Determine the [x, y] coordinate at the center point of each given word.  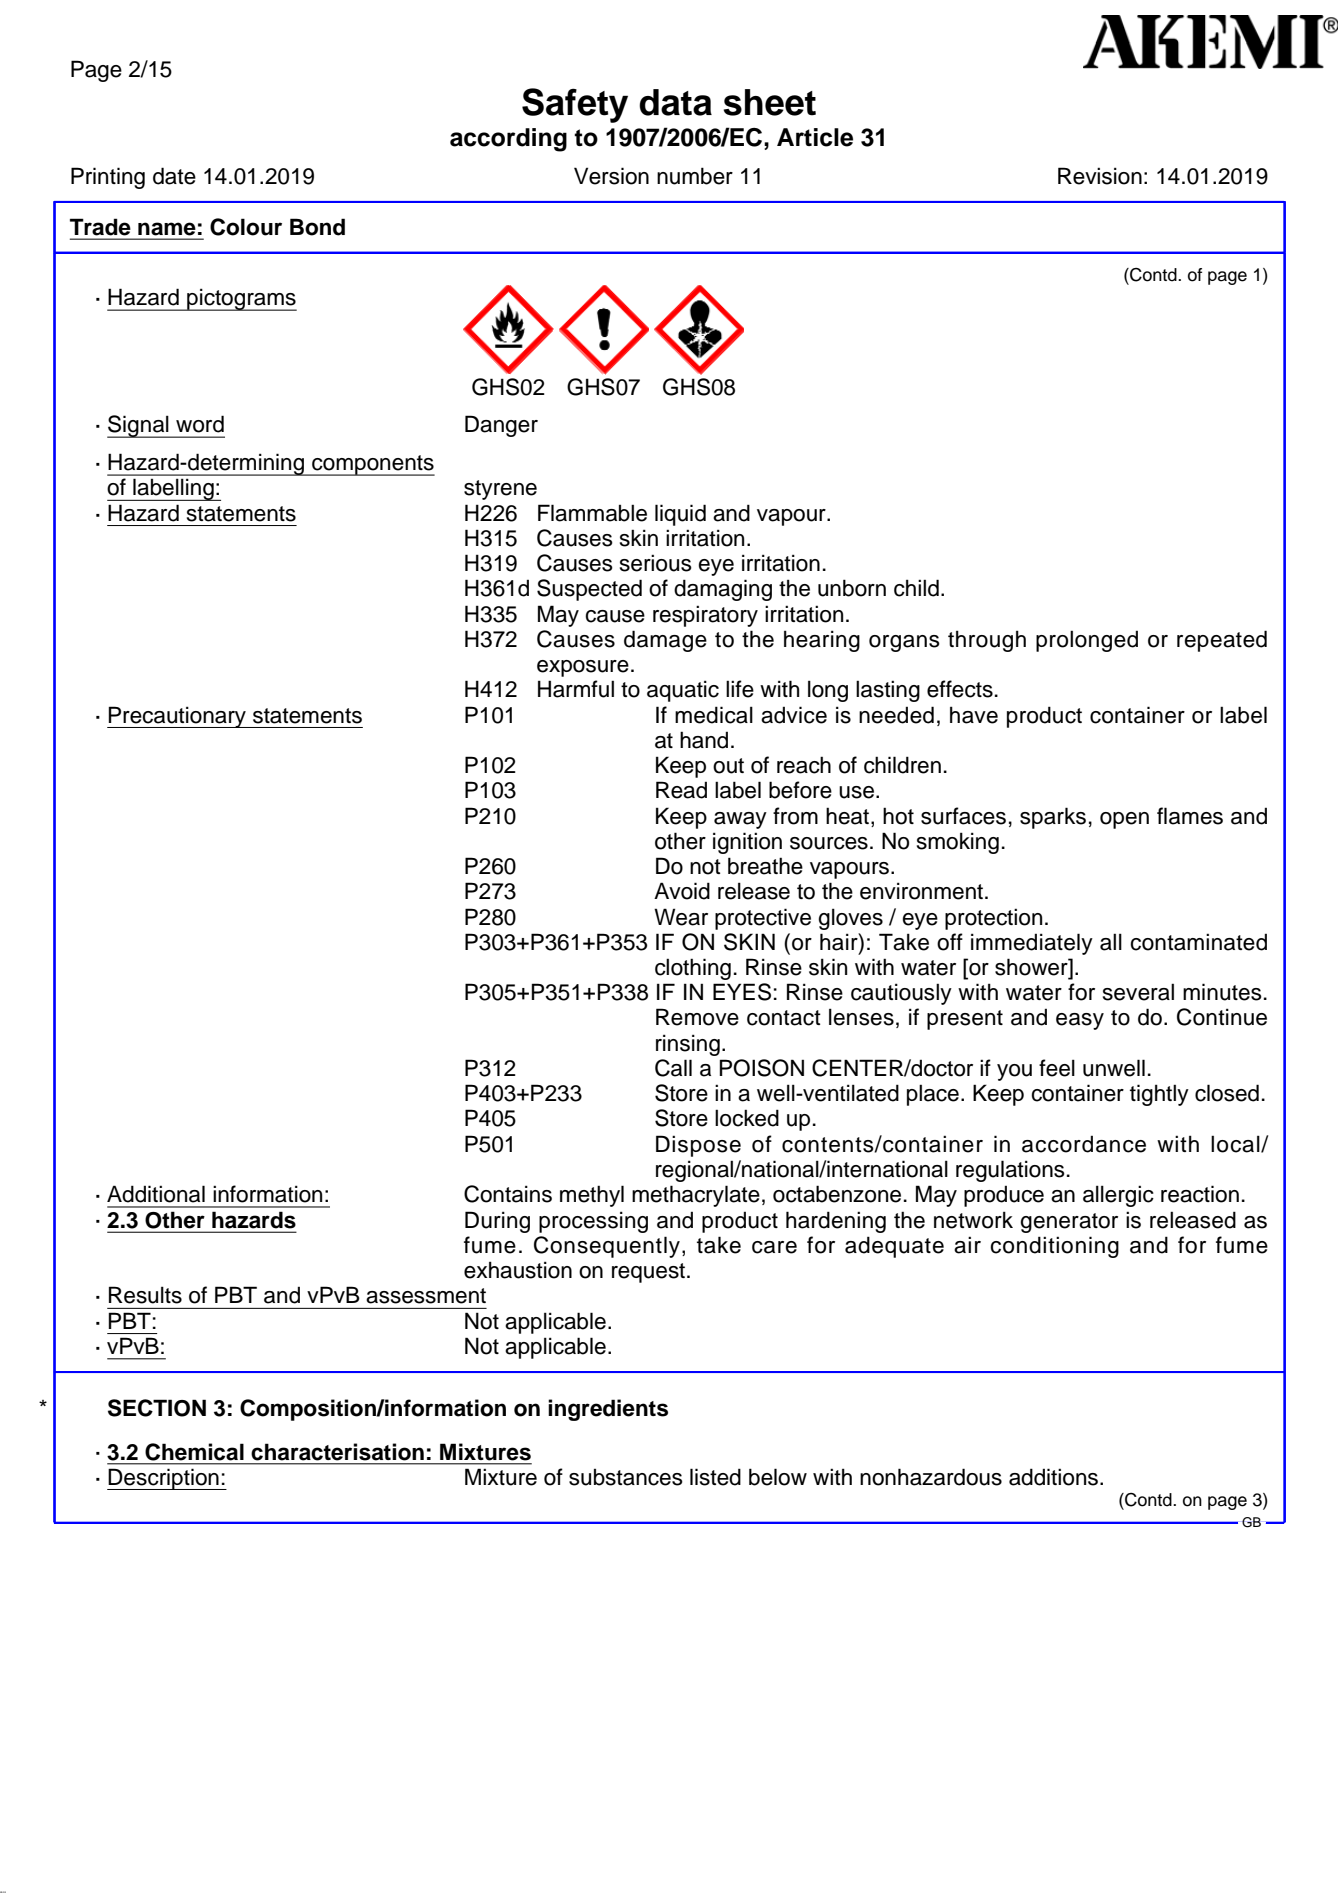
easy [1080, 1021]
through [987, 641]
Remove [697, 1017]
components [372, 465]
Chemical [194, 1452]
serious [656, 563]
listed [715, 1477]
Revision [1100, 176]
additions [1055, 1477]
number [695, 176]
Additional [156, 1194]
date [174, 176]
